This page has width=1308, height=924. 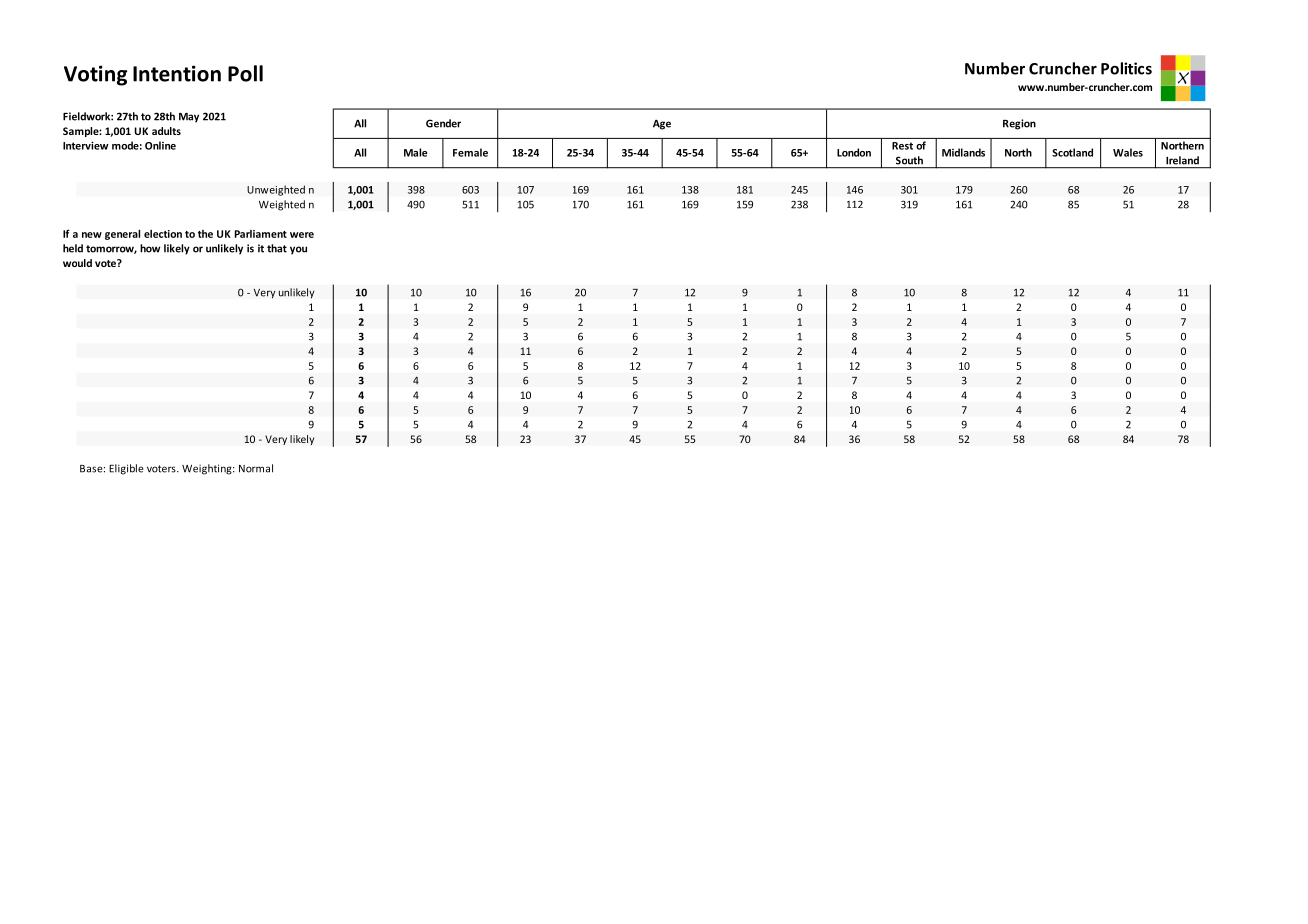 What do you see at coordinates (126, 469) in the page?
I see `Eligible` at bounding box center [126, 469].
